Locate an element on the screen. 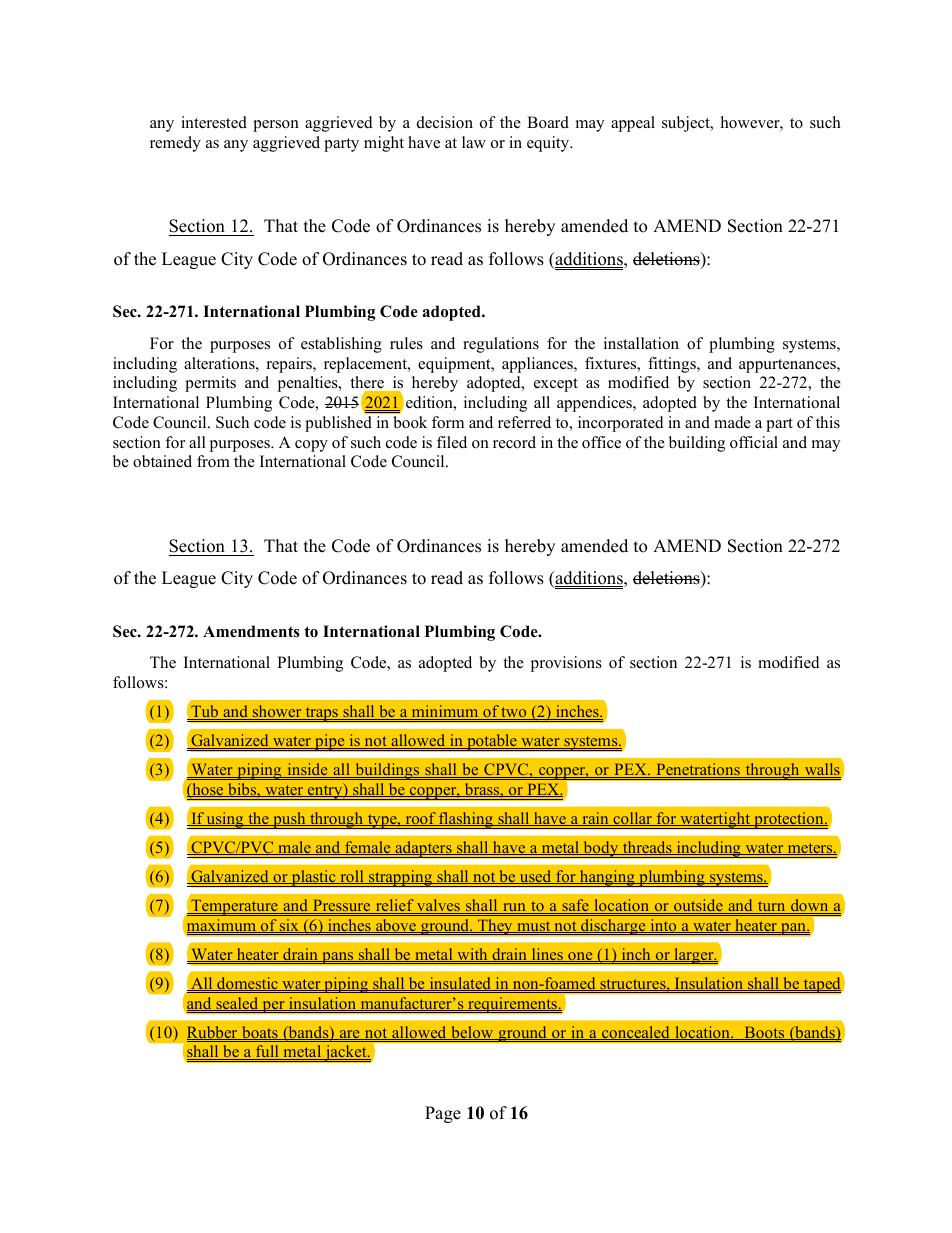 The image size is (952, 1233). turn is located at coordinates (772, 907).
